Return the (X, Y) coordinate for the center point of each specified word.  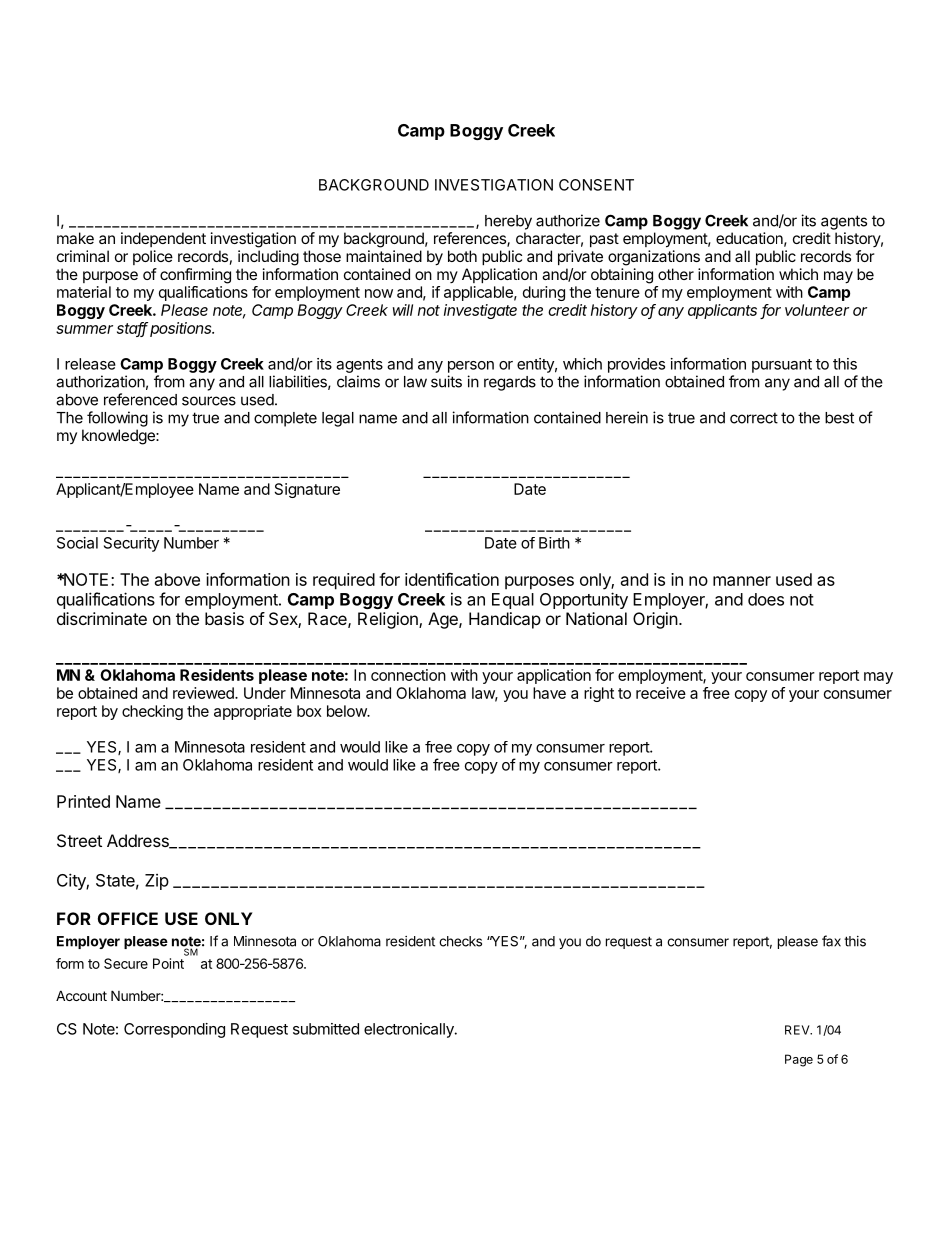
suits (446, 381)
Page (799, 1060)
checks (460, 941)
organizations (654, 258)
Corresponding (174, 1030)
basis (224, 618)
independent (163, 239)
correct (754, 418)
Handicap (505, 620)
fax (831, 941)
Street (79, 840)
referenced (140, 399)
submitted (326, 1029)
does (766, 599)
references (471, 239)
